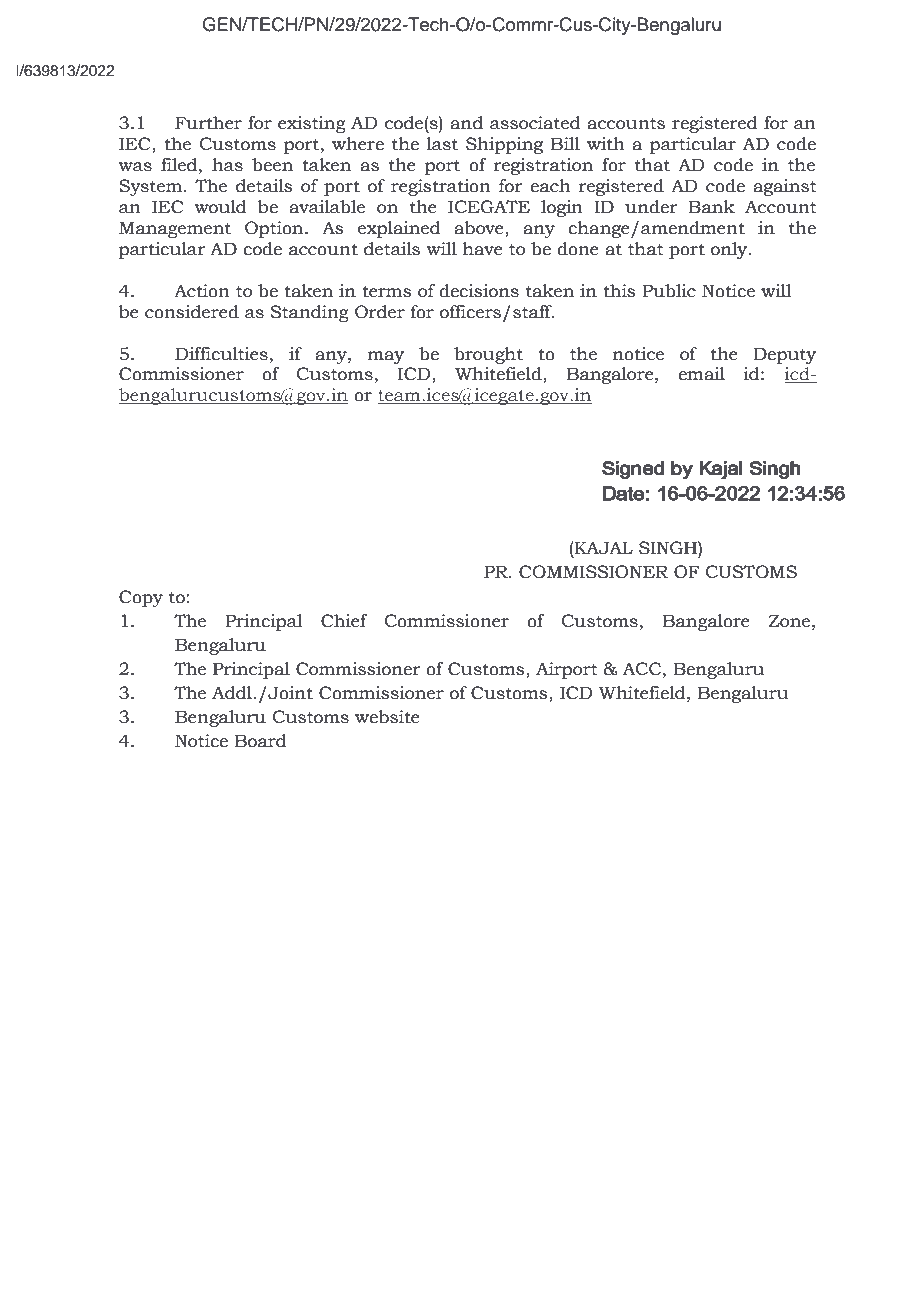 The height and width of the image is (1308, 924). Describe the element at coordinates (606, 144) in the image. I see `with` at that location.
